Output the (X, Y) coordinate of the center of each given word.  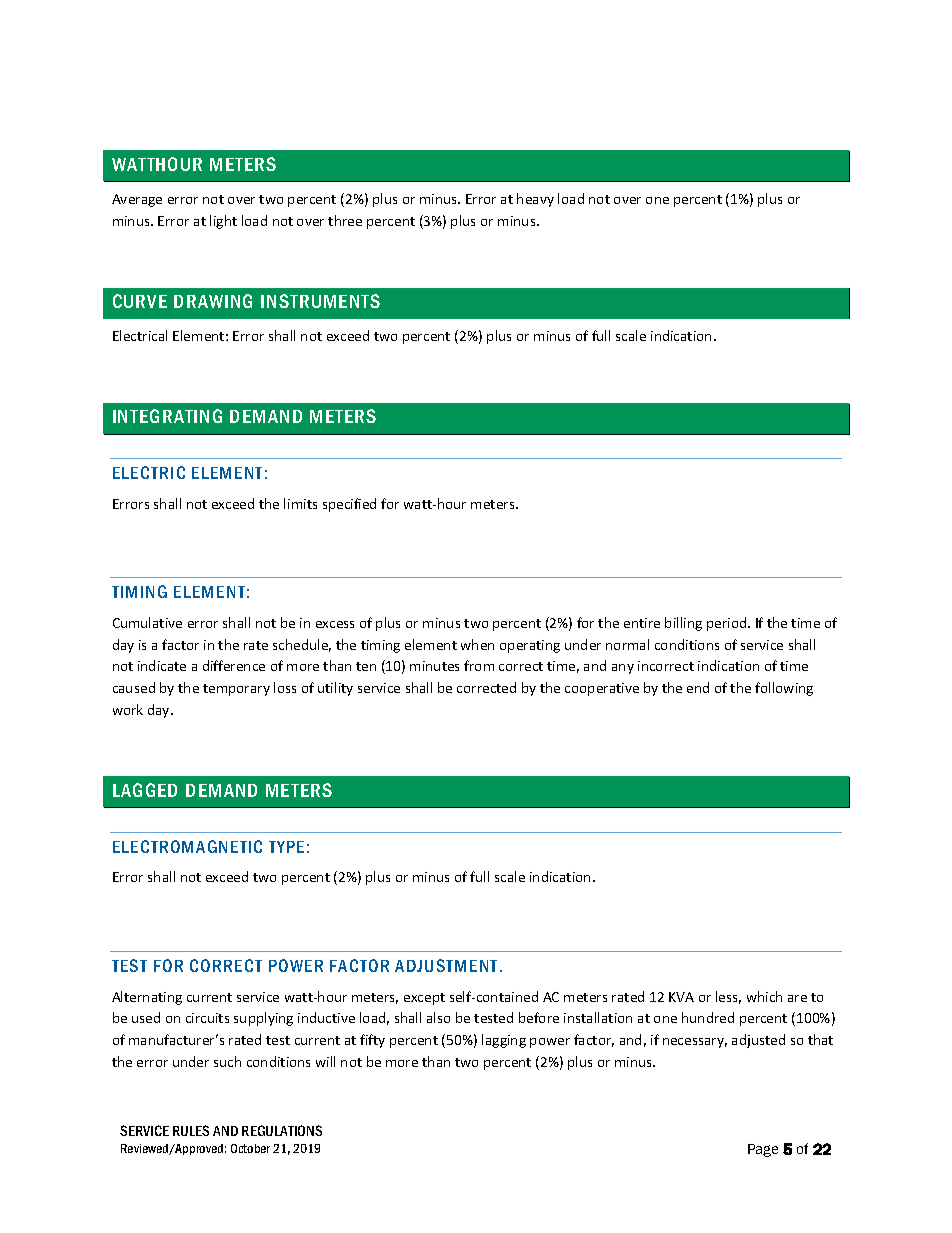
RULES (191, 1130)
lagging (504, 1041)
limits (300, 503)
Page (763, 1150)
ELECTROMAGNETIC (187, 846)
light (223, 222)
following (784, 689)
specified (349, 505)
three (345, 220)
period (728, 624)
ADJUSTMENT (448, 965)
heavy (535, 200)
